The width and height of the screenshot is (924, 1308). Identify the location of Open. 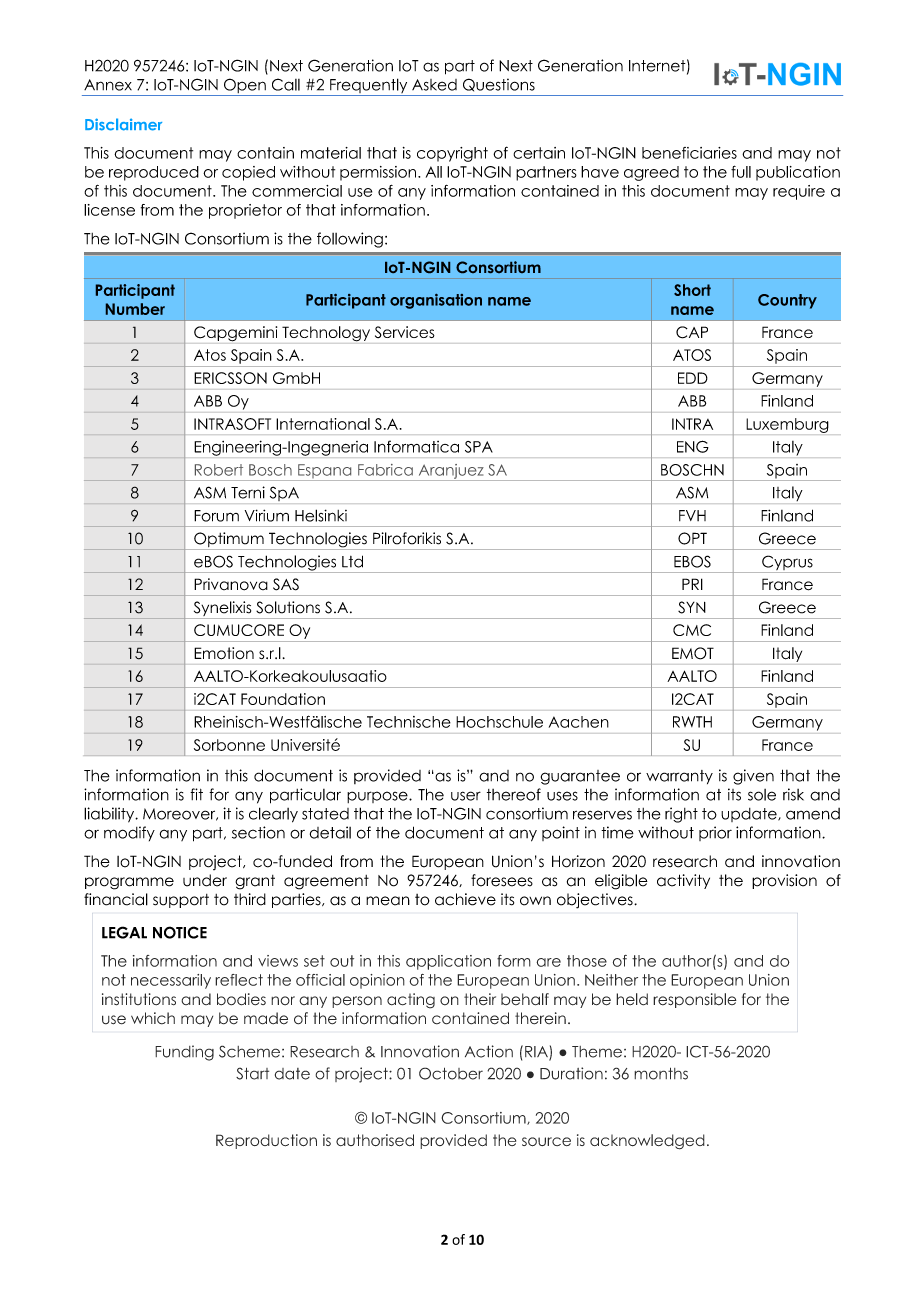
(245, 87).
